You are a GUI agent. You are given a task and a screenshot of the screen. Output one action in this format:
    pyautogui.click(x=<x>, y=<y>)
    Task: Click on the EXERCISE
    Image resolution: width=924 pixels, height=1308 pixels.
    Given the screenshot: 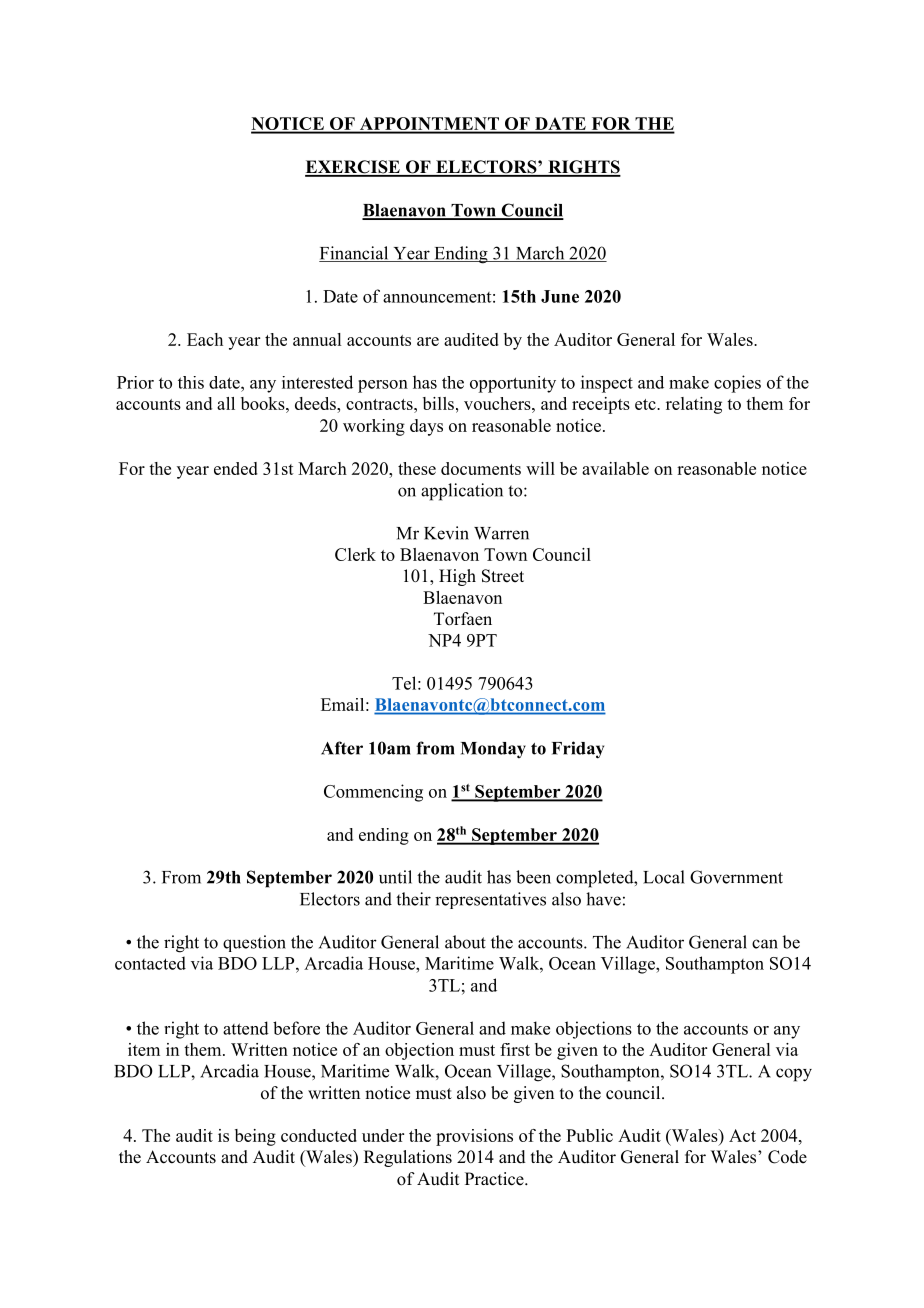 What is the action you would take?
    pyautogui.click(x=353, y=168)
